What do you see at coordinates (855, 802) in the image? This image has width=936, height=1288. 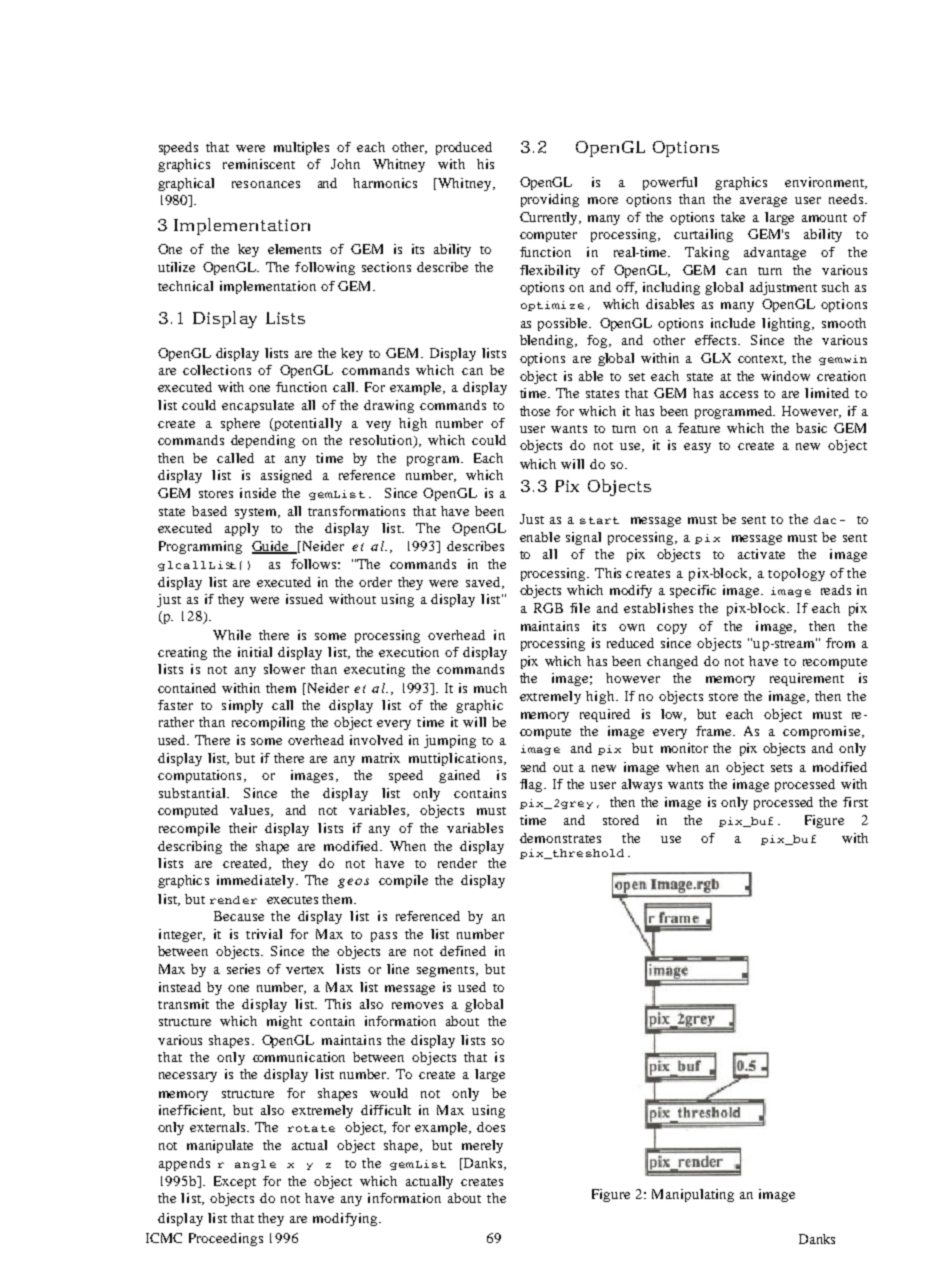 I see `first` at bounding box center [855, 802].
